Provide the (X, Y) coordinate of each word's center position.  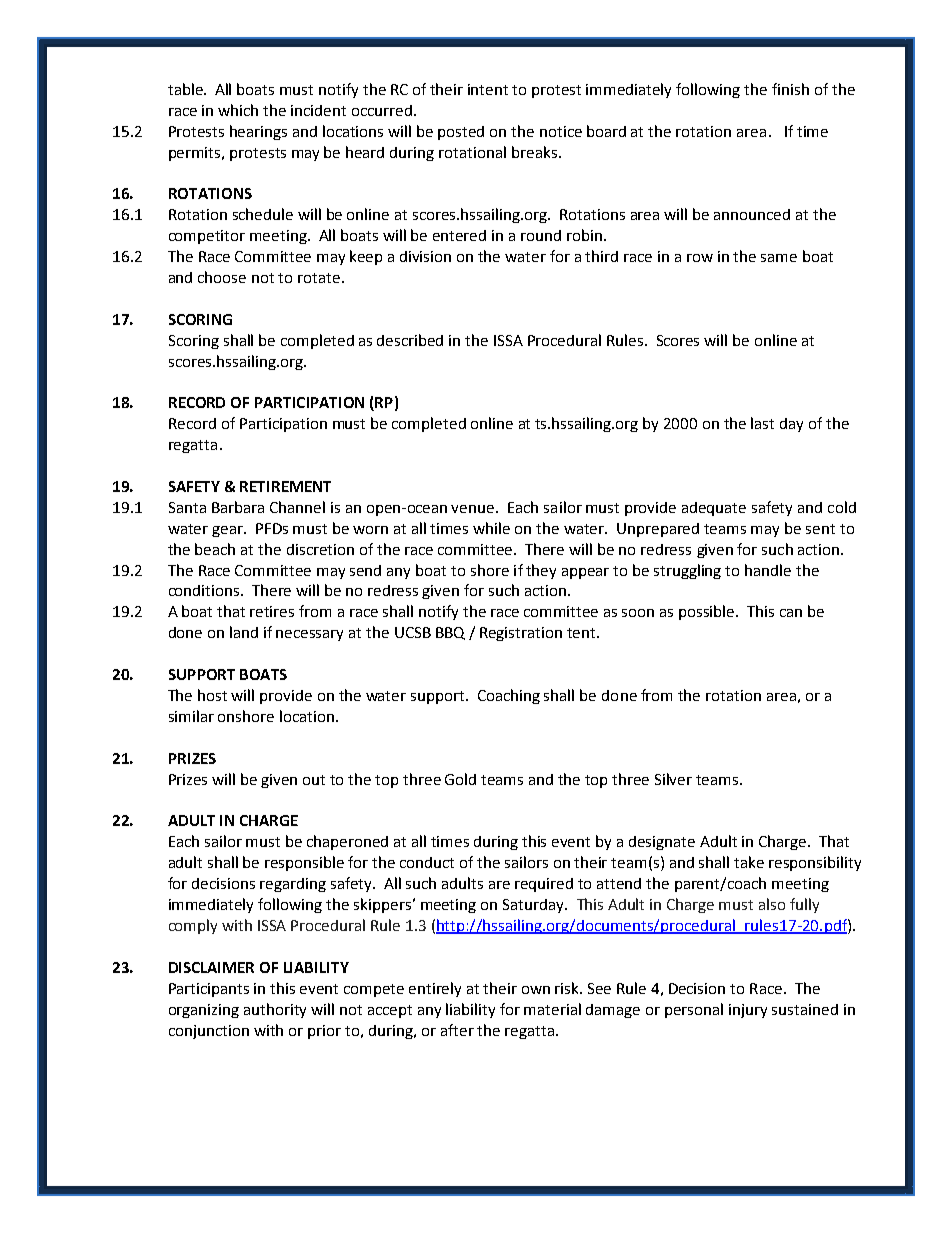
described (410, 340)
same (779, 258)
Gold (460, 779)
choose (222, 277)
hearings (258, 132)
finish (790, 89)
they (541, 571)
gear (229, 531)
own (536, 990)
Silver (673, 779)
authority (275, 1010)
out (314, 780)
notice (561, 131)
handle (768, 570)
